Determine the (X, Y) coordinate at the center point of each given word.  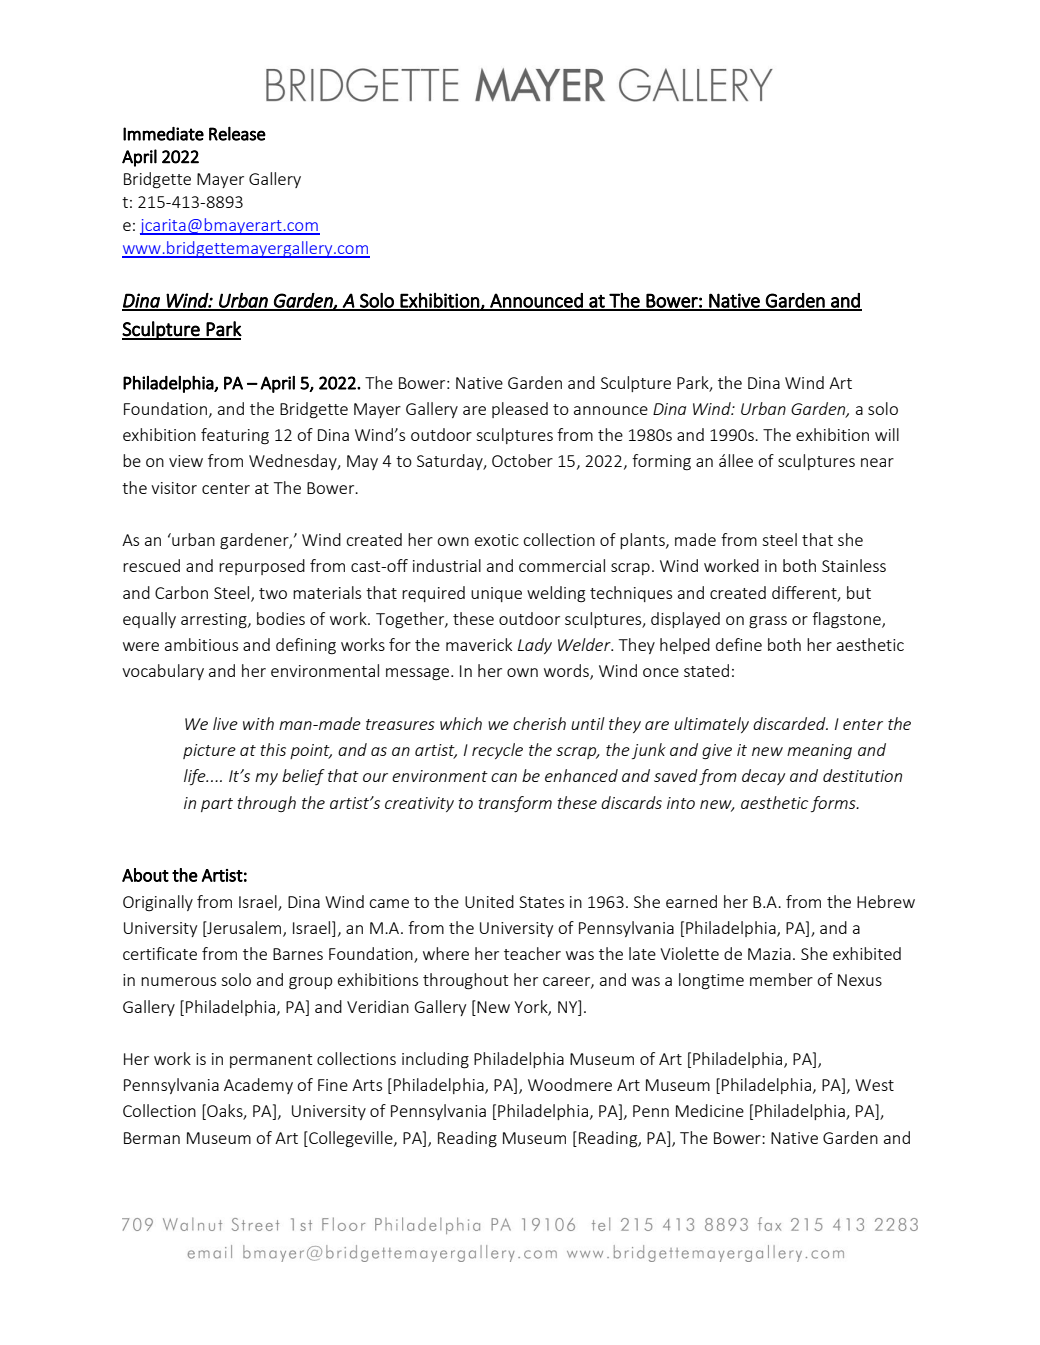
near (877, 462)
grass (768, 622)
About (145, 875)
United (489, 901)
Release (237, 133)
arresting (215, 621)
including (435, 1060)
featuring (235, 436)
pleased (520, 410)
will (887, 434)
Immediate (163, 134)
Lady (535, 646)
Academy (258, 1086)
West (874, 1085)
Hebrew (886, 901)
